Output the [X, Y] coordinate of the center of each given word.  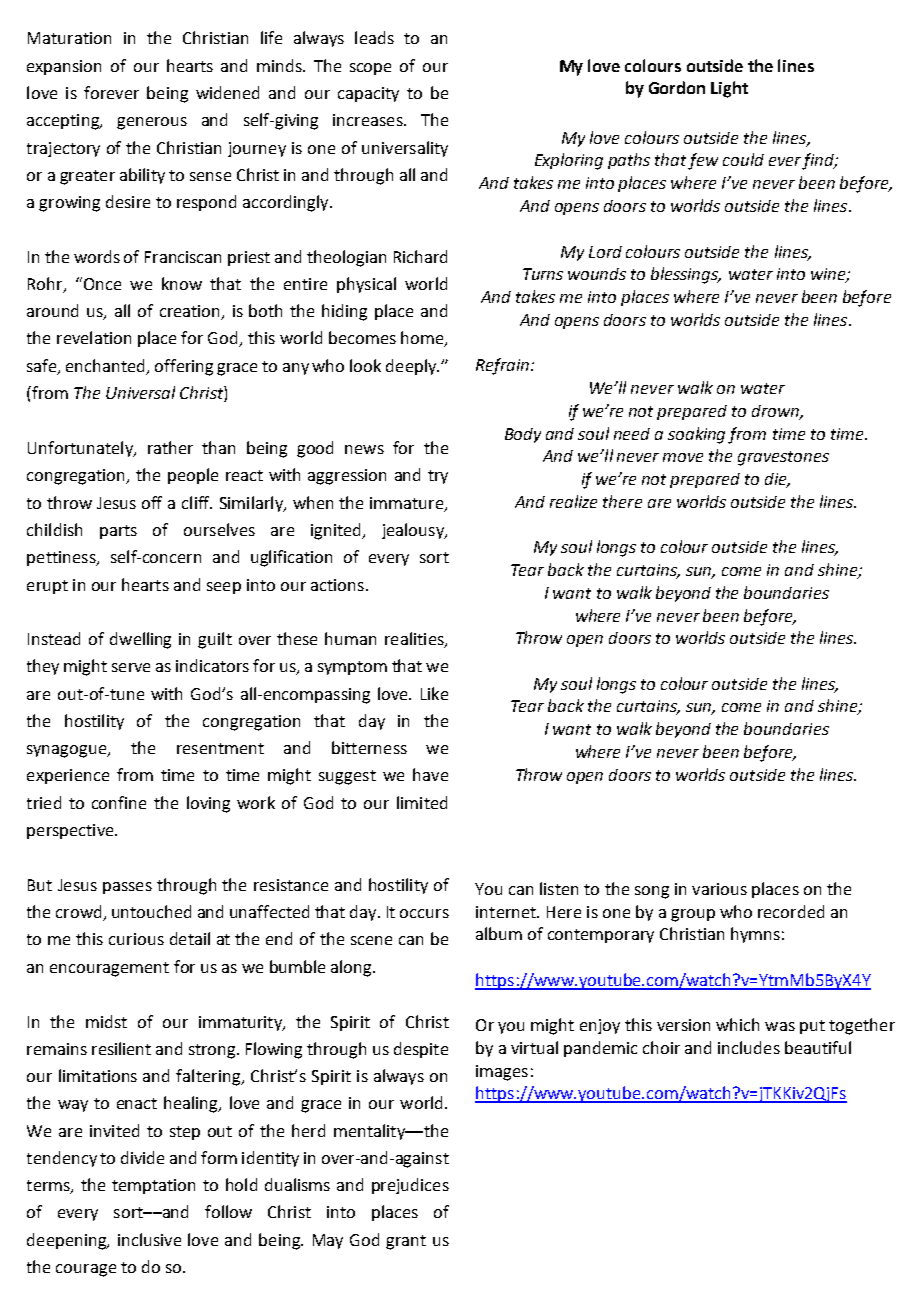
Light [729, 89]
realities [415, 640]
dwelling [140, 640]
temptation [153, 1186]
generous [152, 123]
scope [370, 69]
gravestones [783, 458]
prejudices [410, 1186]
